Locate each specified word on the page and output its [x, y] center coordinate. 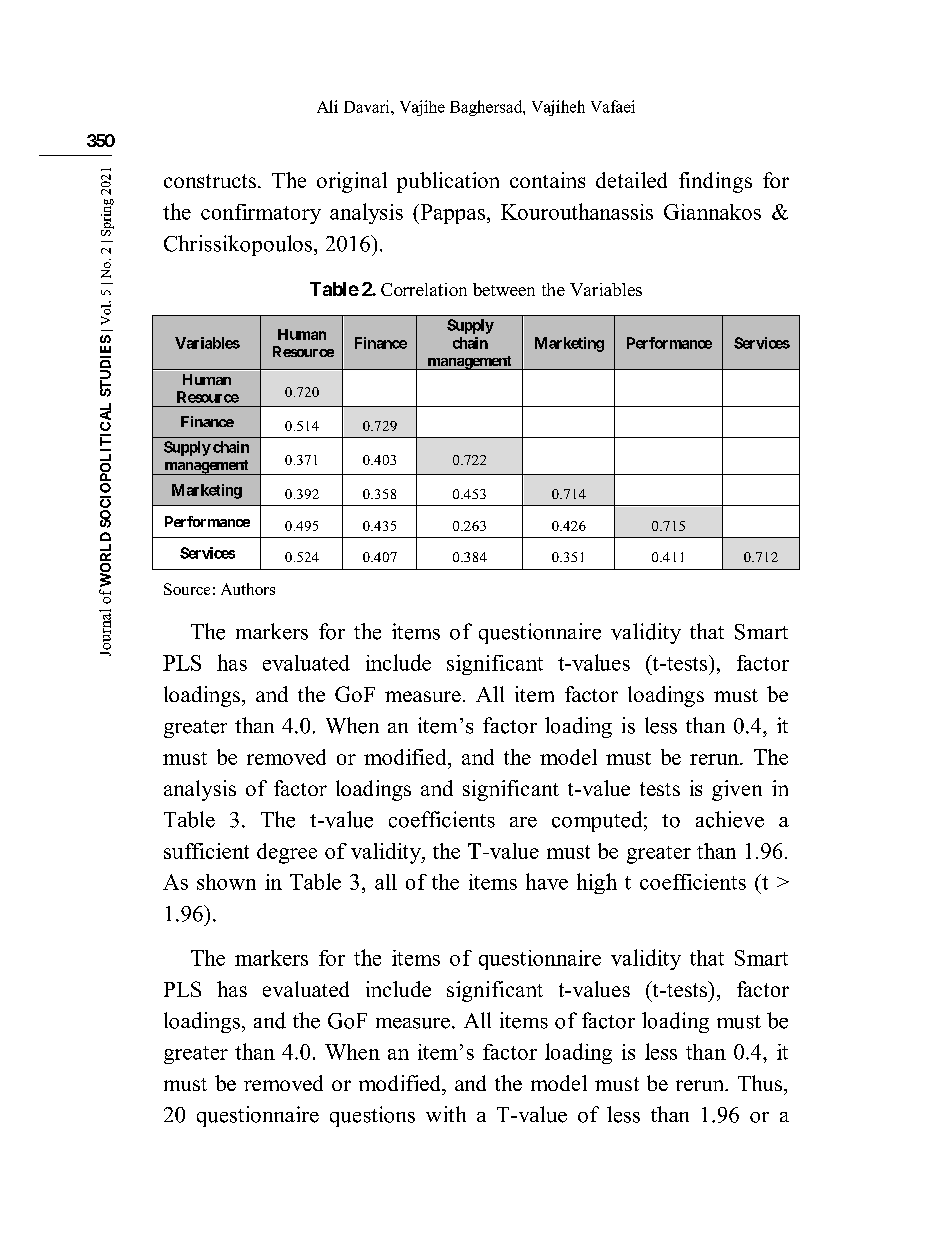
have [547, 881]
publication [448, 182]
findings [715, 182]
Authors [248, 589]
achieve [730, 819]
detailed [631, 180]
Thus [761, 1083]
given [737, 790]
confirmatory [261, 214]
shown [226, 882]
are [523, 822]
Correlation [424, 289]
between [504, 289]
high [597, 883]
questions [372, 1116]
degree [287, 853]
